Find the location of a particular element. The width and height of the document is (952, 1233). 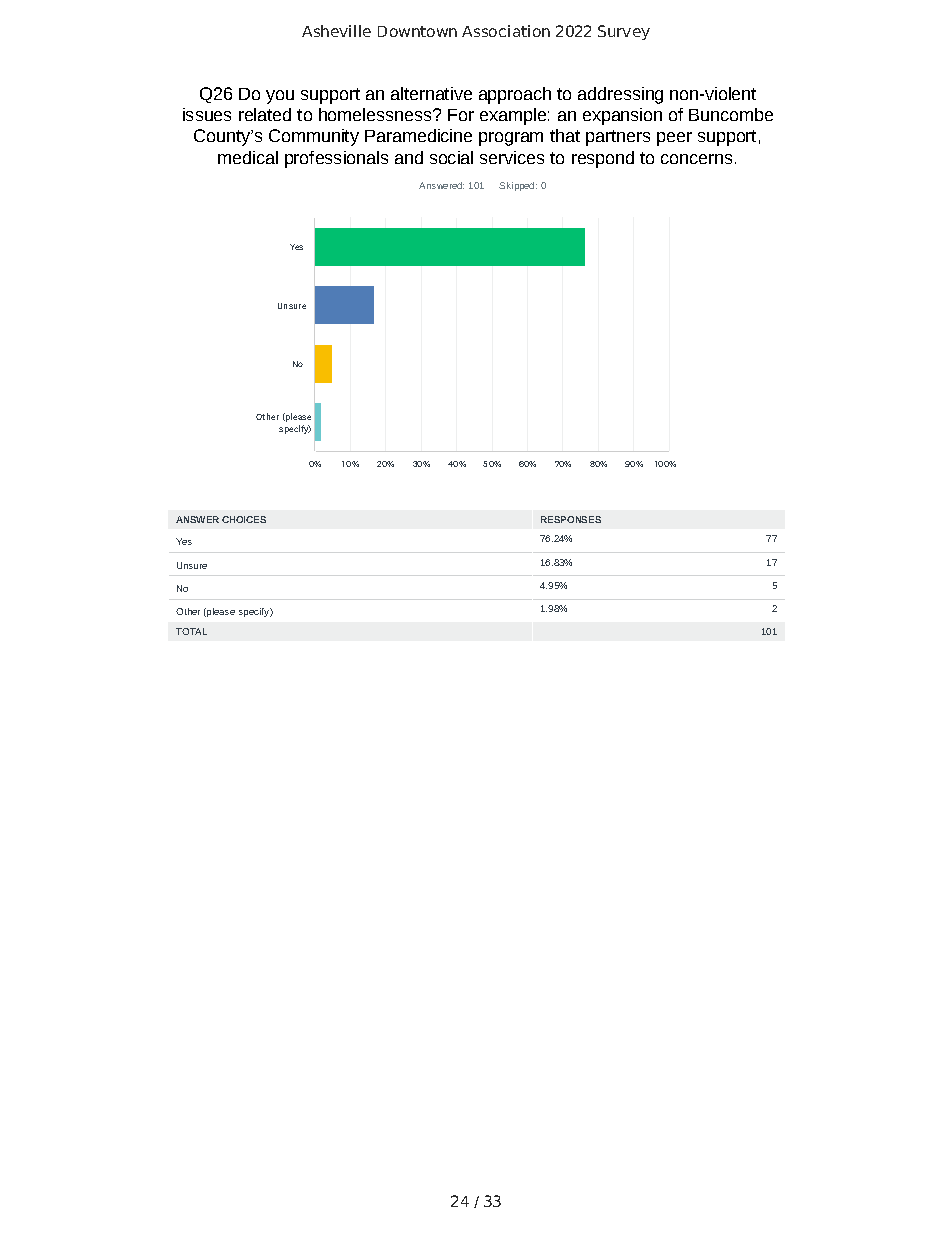

RESPONSES is located at coordinates (571, 519).
